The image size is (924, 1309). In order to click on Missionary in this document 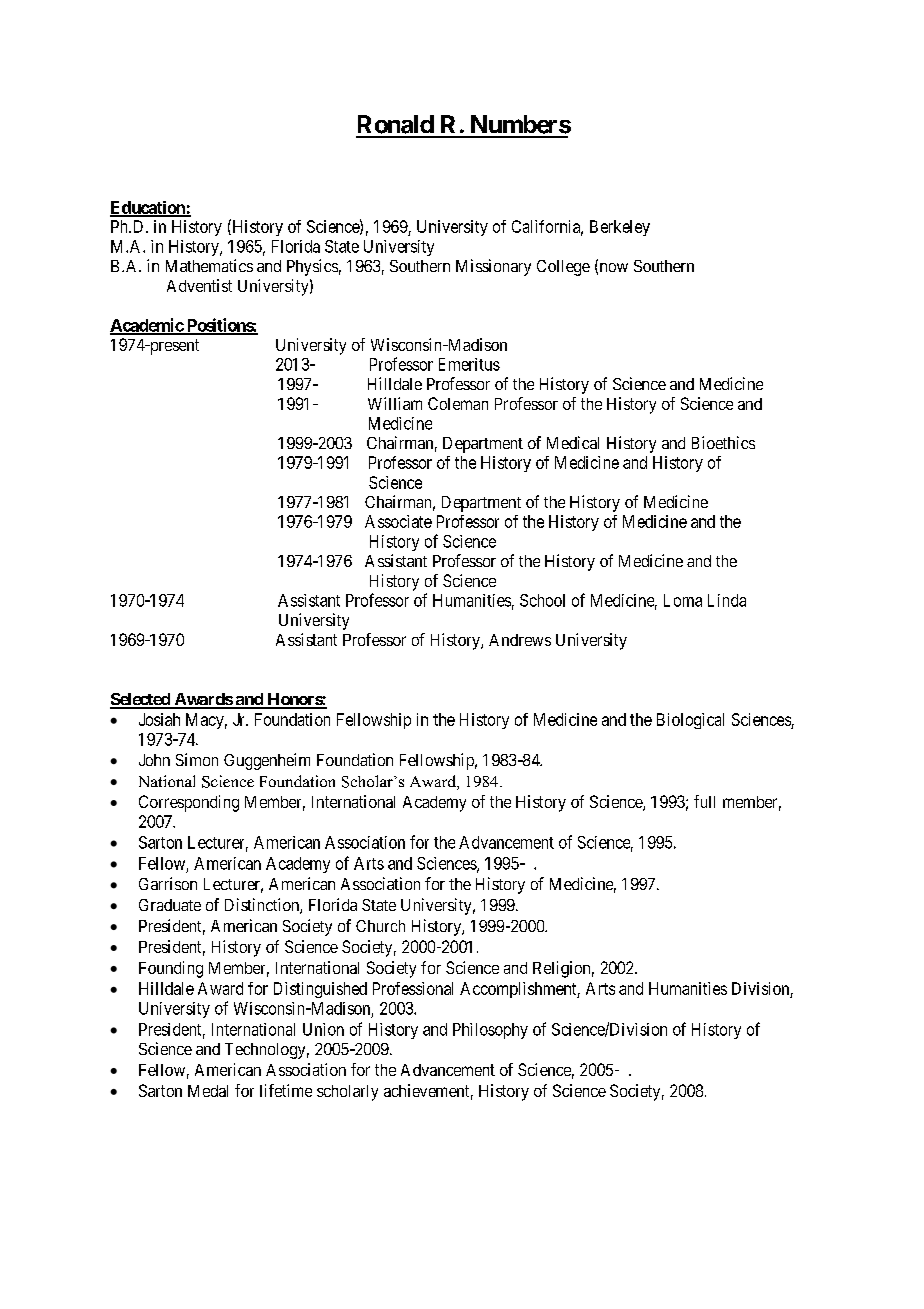, I will do `click(493, 267)`.
